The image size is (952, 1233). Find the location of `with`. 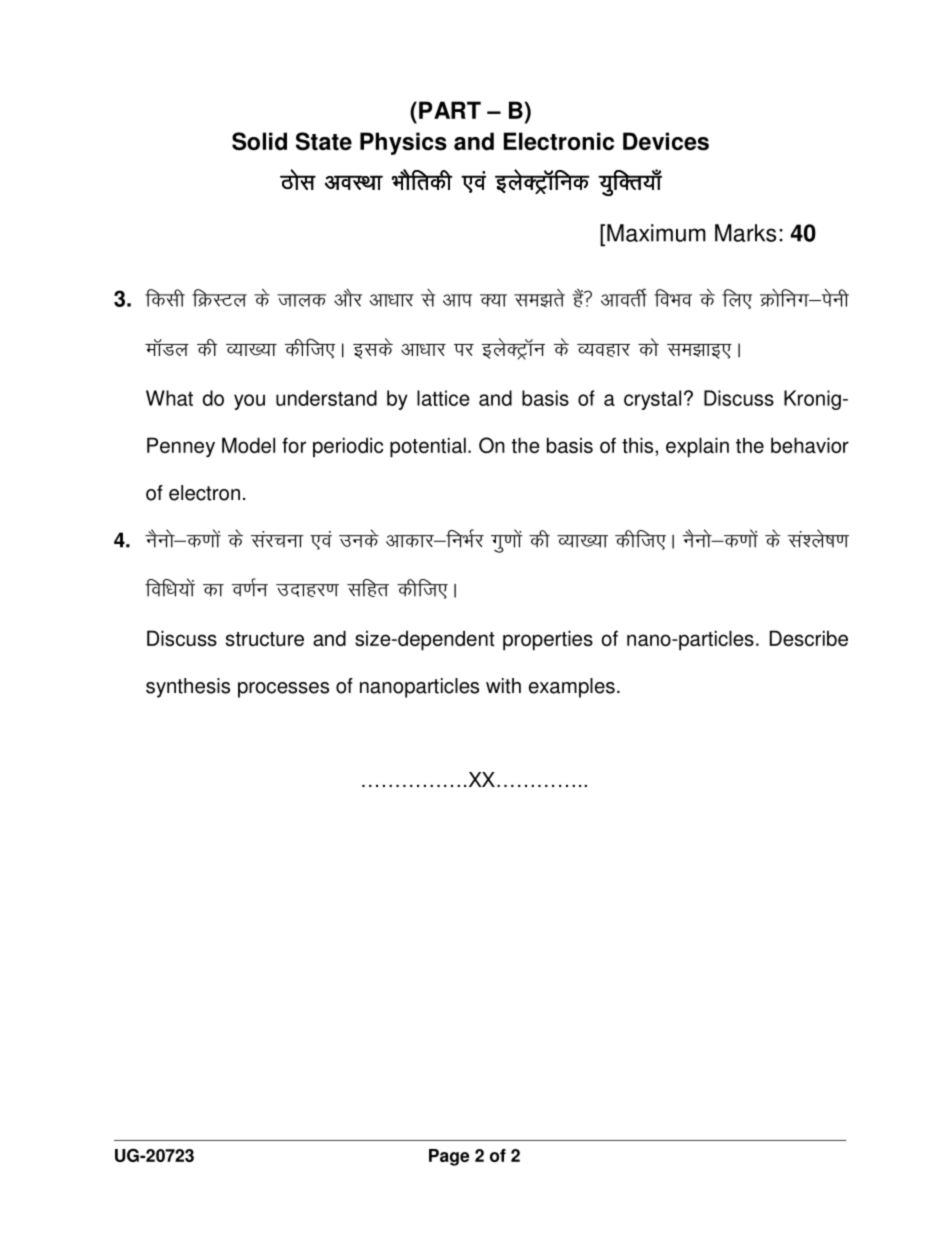

with is located at coordinates (503, 686).
